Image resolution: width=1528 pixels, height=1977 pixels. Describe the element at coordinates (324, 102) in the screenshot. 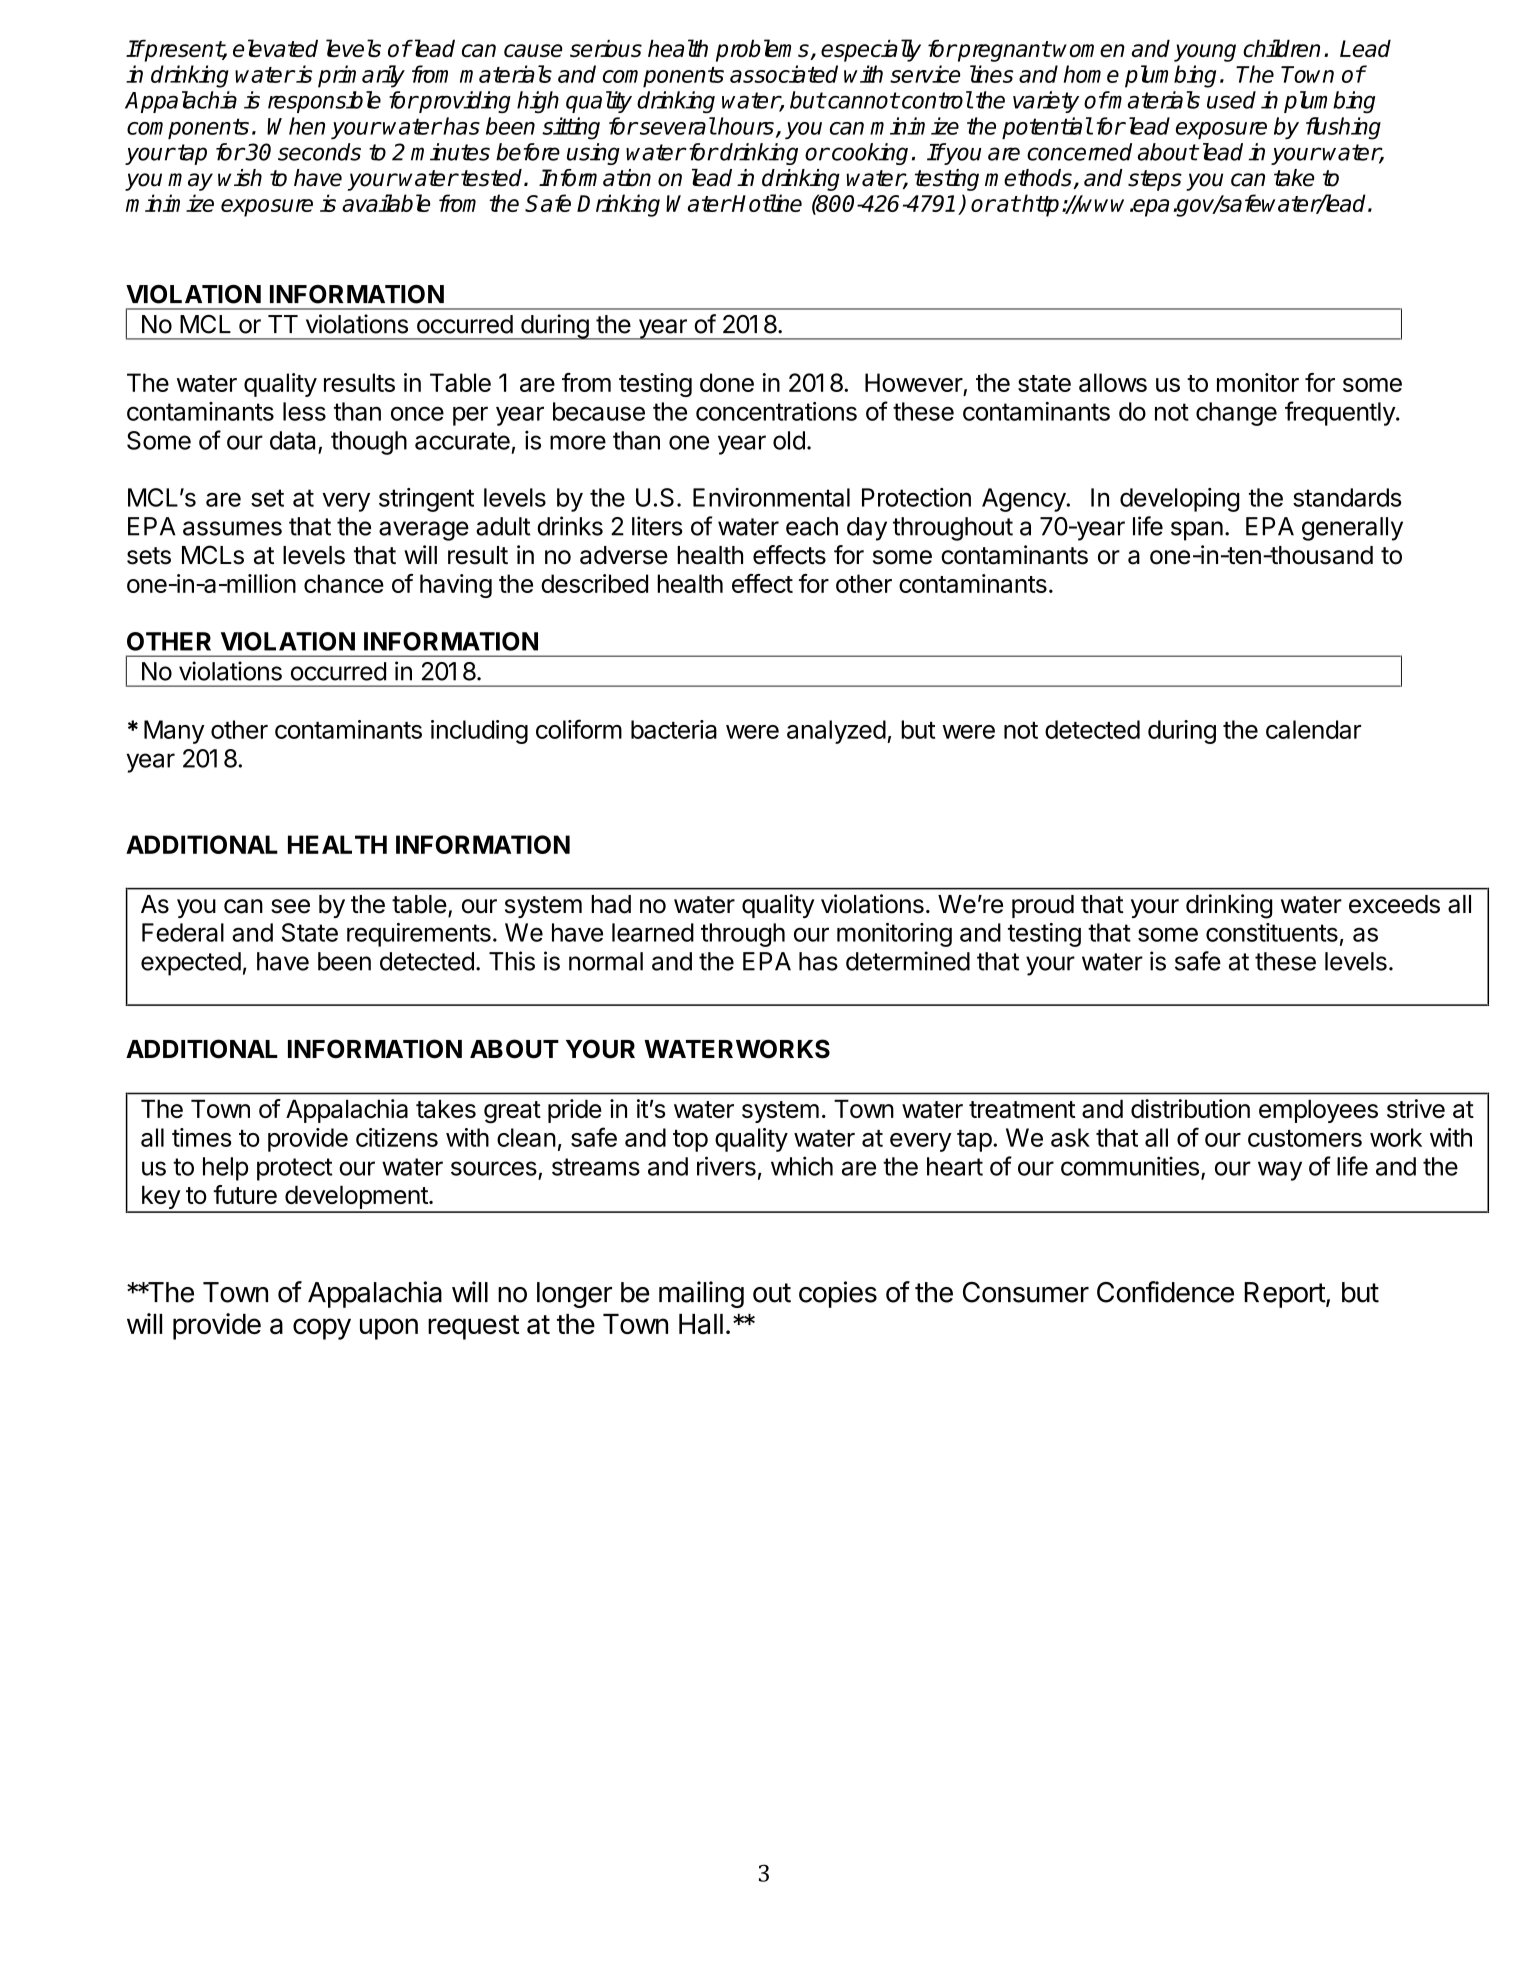

I see `responsible` at that location.
